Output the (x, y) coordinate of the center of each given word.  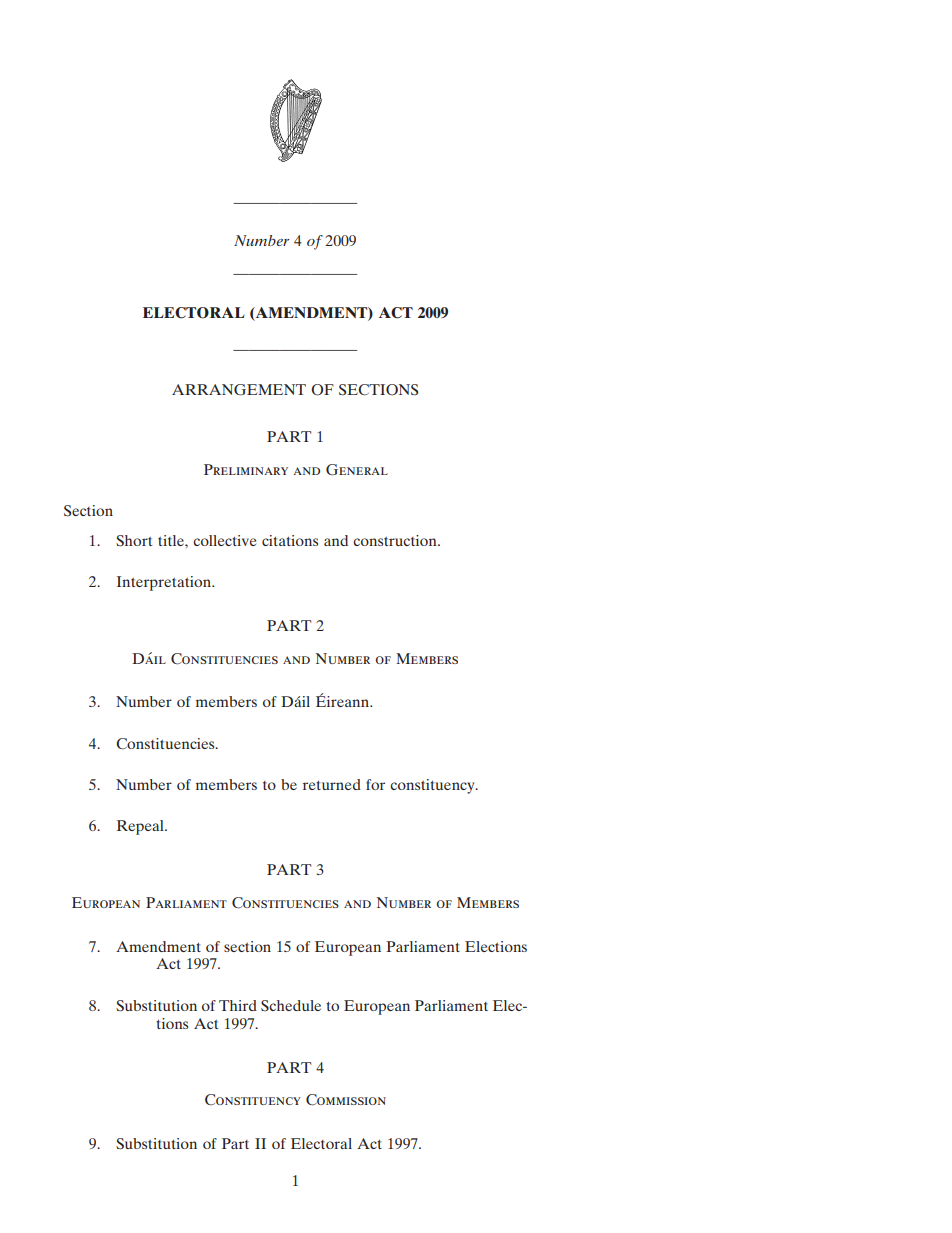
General (357, 470)
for (375, 784)
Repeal (141, 827)
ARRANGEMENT (239, 390)
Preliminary (246, 469)
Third (238, 1005)
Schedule (291, 1005)
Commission (346, 1100)
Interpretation (165, 583)
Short (134, 541)
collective (224, 540)
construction (396, 540)
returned (332, 784)
